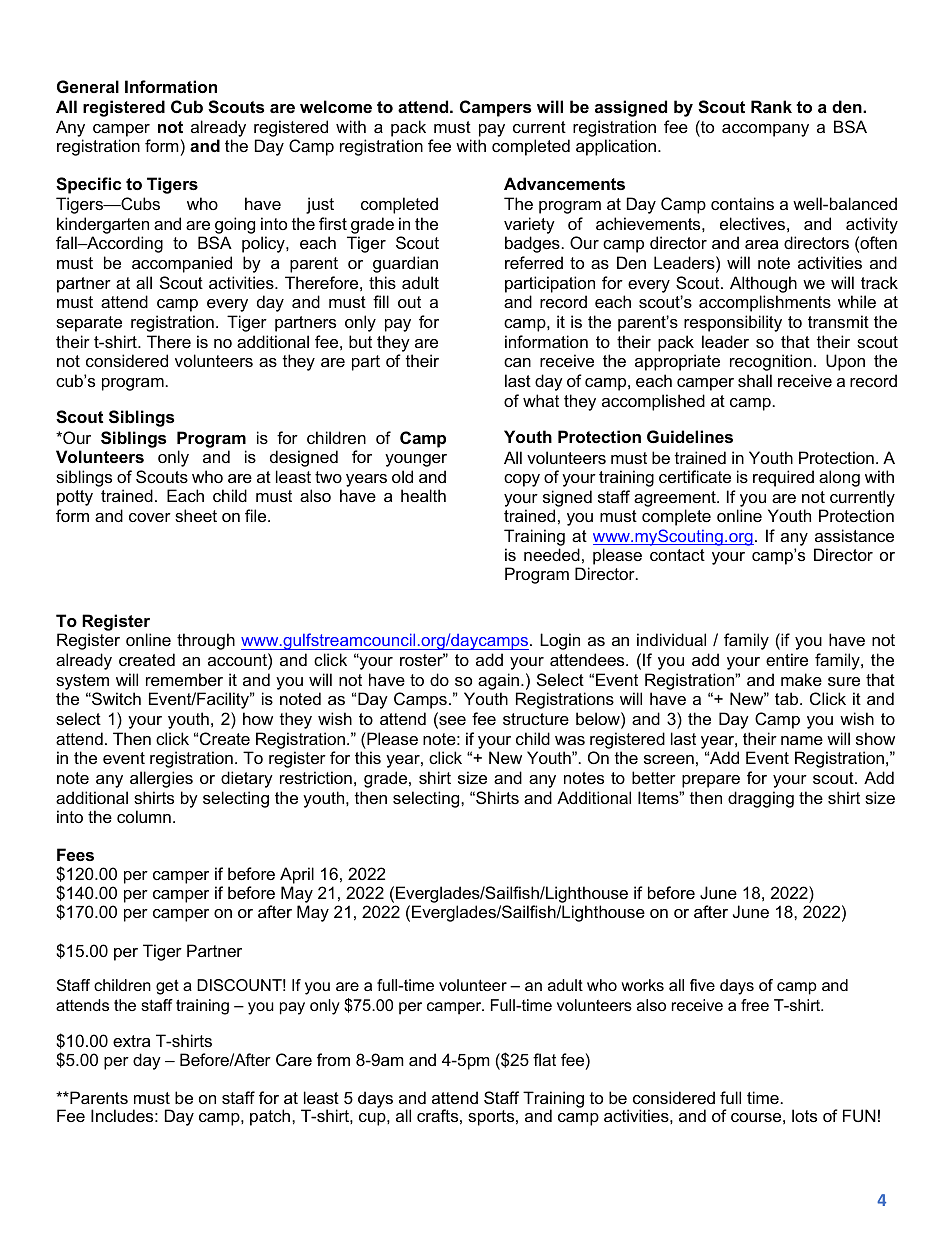 This screenshot has height=1233, width=952. Describe the element at coordinates (416, 460) in the screenshot. I see `younger` at that location.
